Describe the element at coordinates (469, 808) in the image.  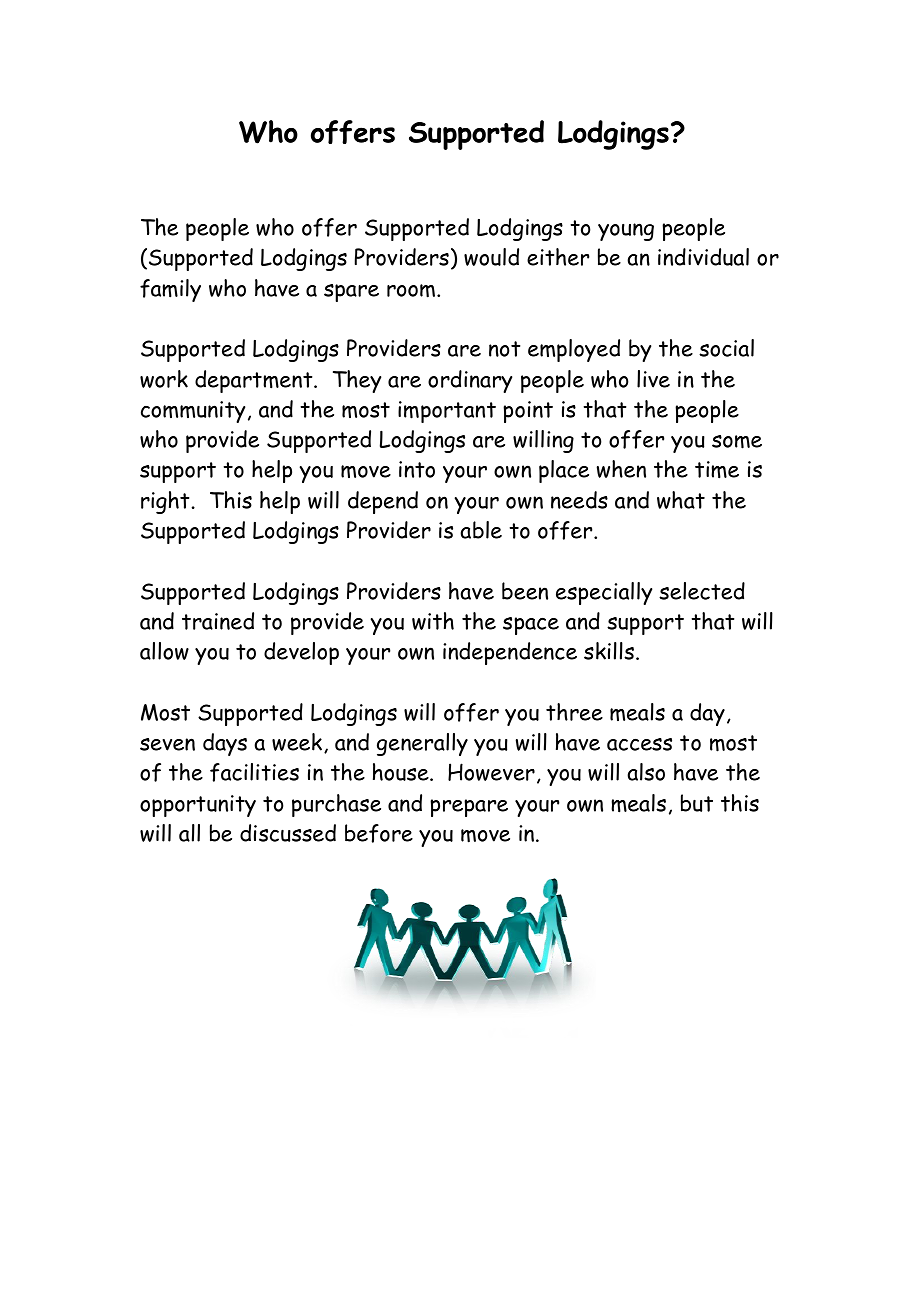
I see `prepare` at that location.
